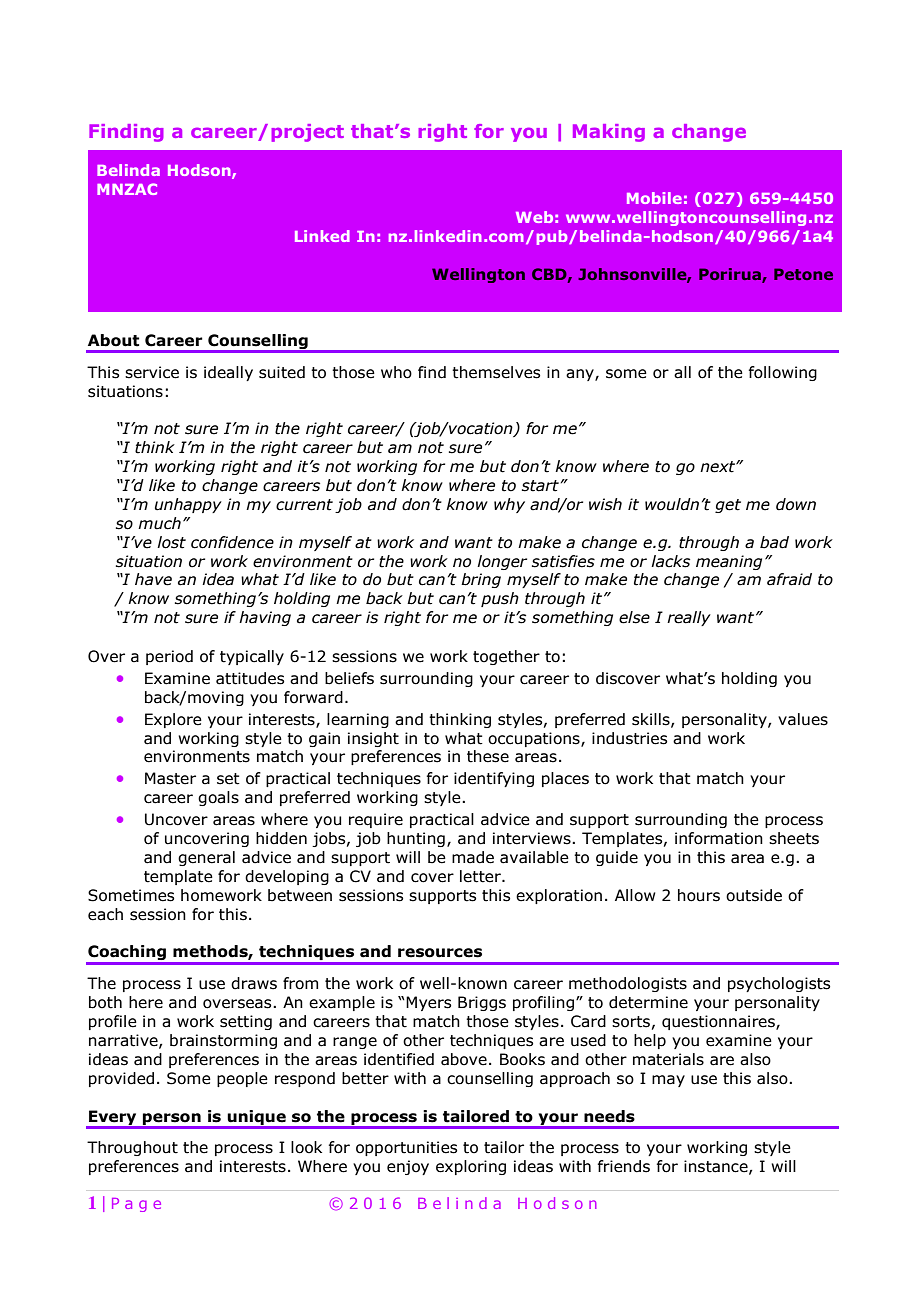 This page has height=1308, width=924. Describe the element at coordinates (689, 618) in the page. I see `really` at that location.
